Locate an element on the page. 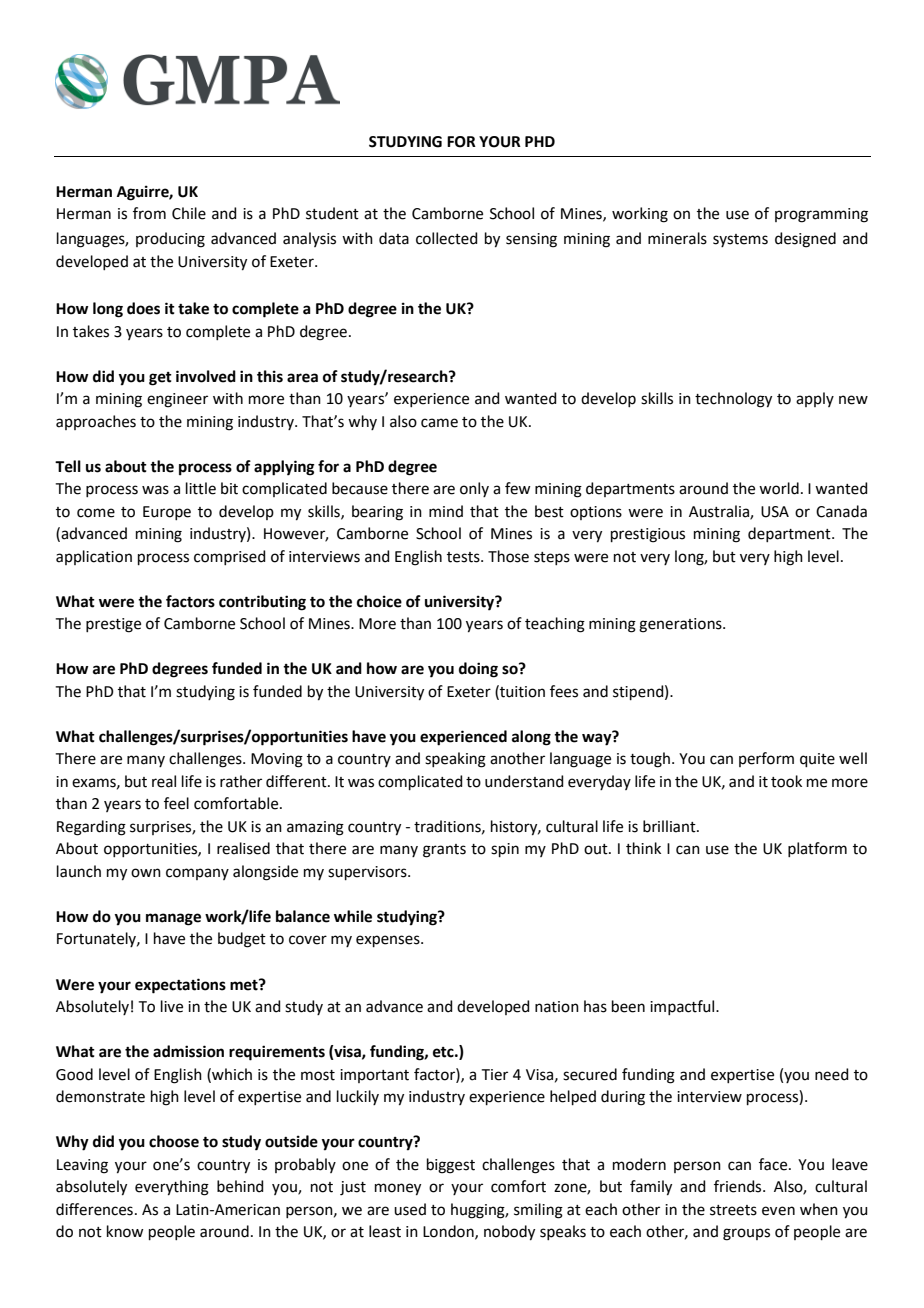 This image has height=1308, width=924. only is located at coordinates (474, 489).
